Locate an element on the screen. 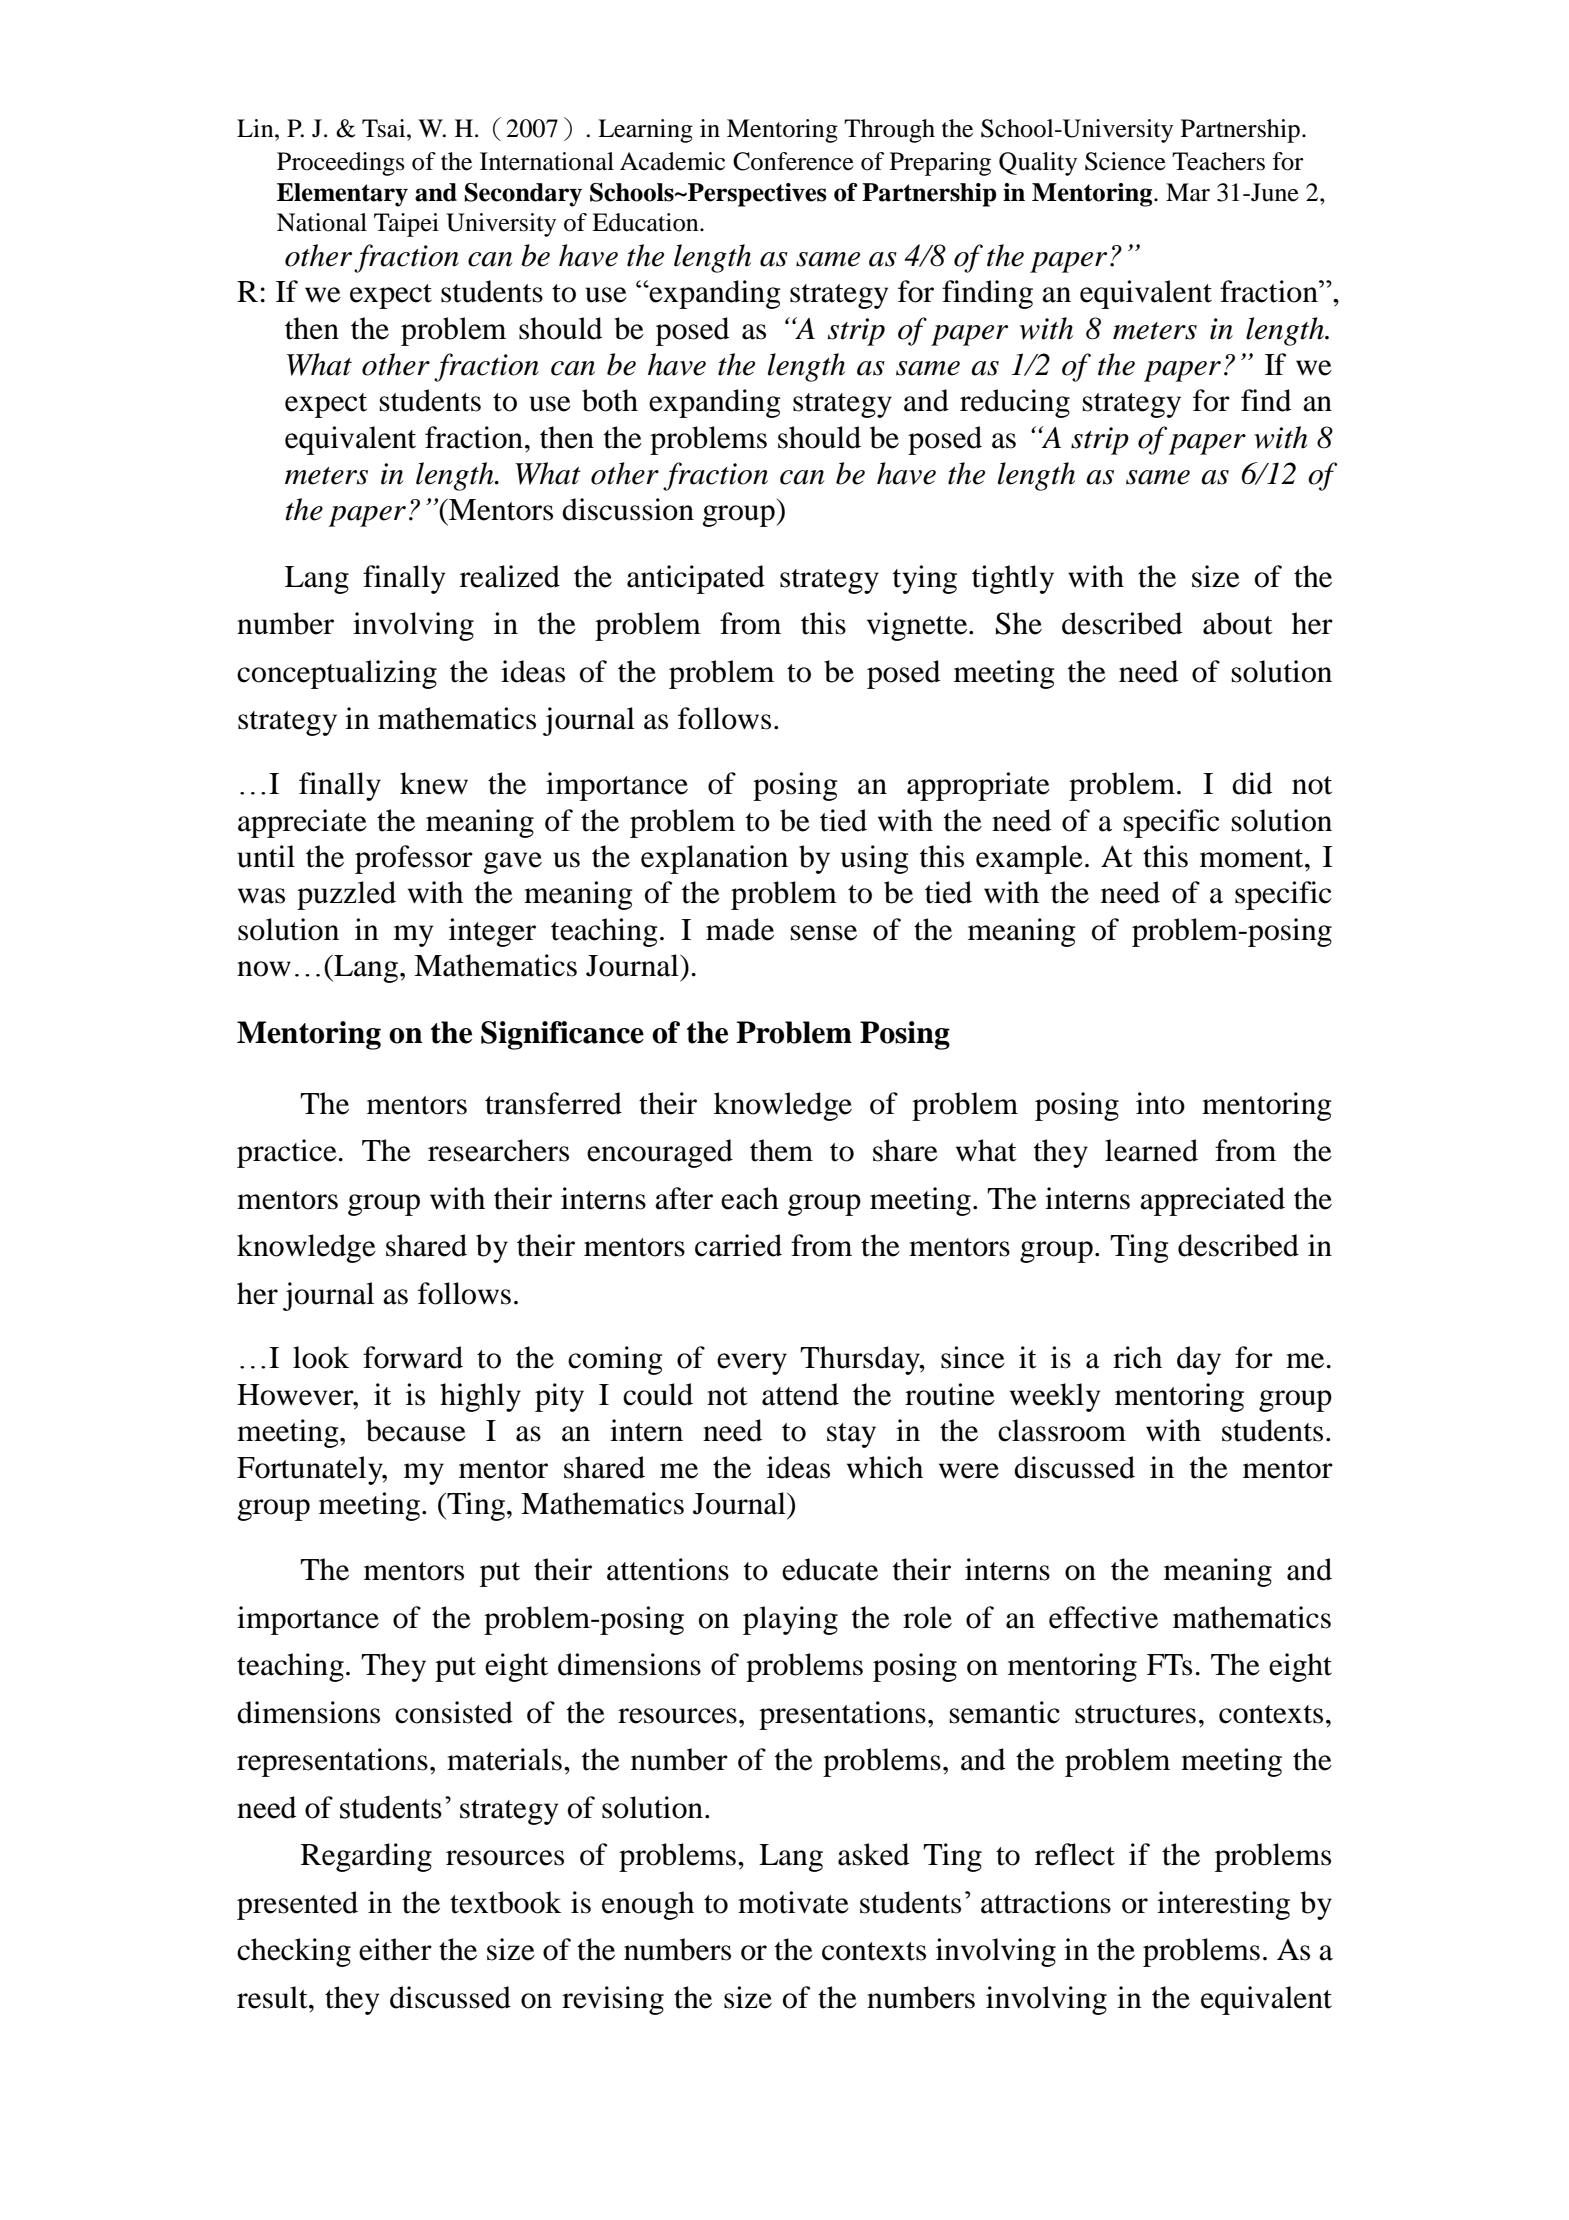 Image resolution: width=1569 pixels, height=2220 pixels. either is located at coordinates (395, 1949).
